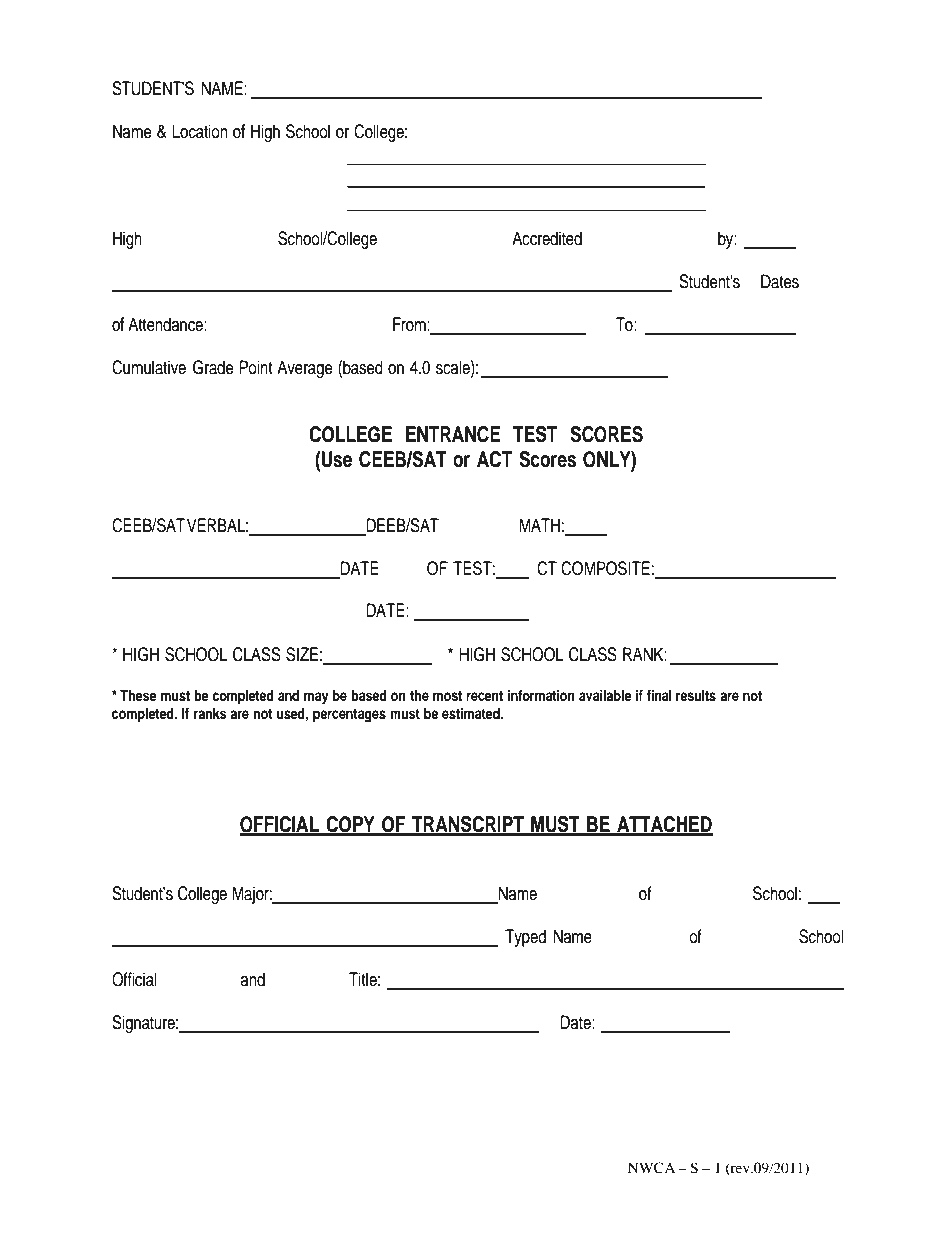 The height and width of the page is (1233, 952). Describe the element at coordinates (302, 654) in the page. I see `SIZE` at that location.
